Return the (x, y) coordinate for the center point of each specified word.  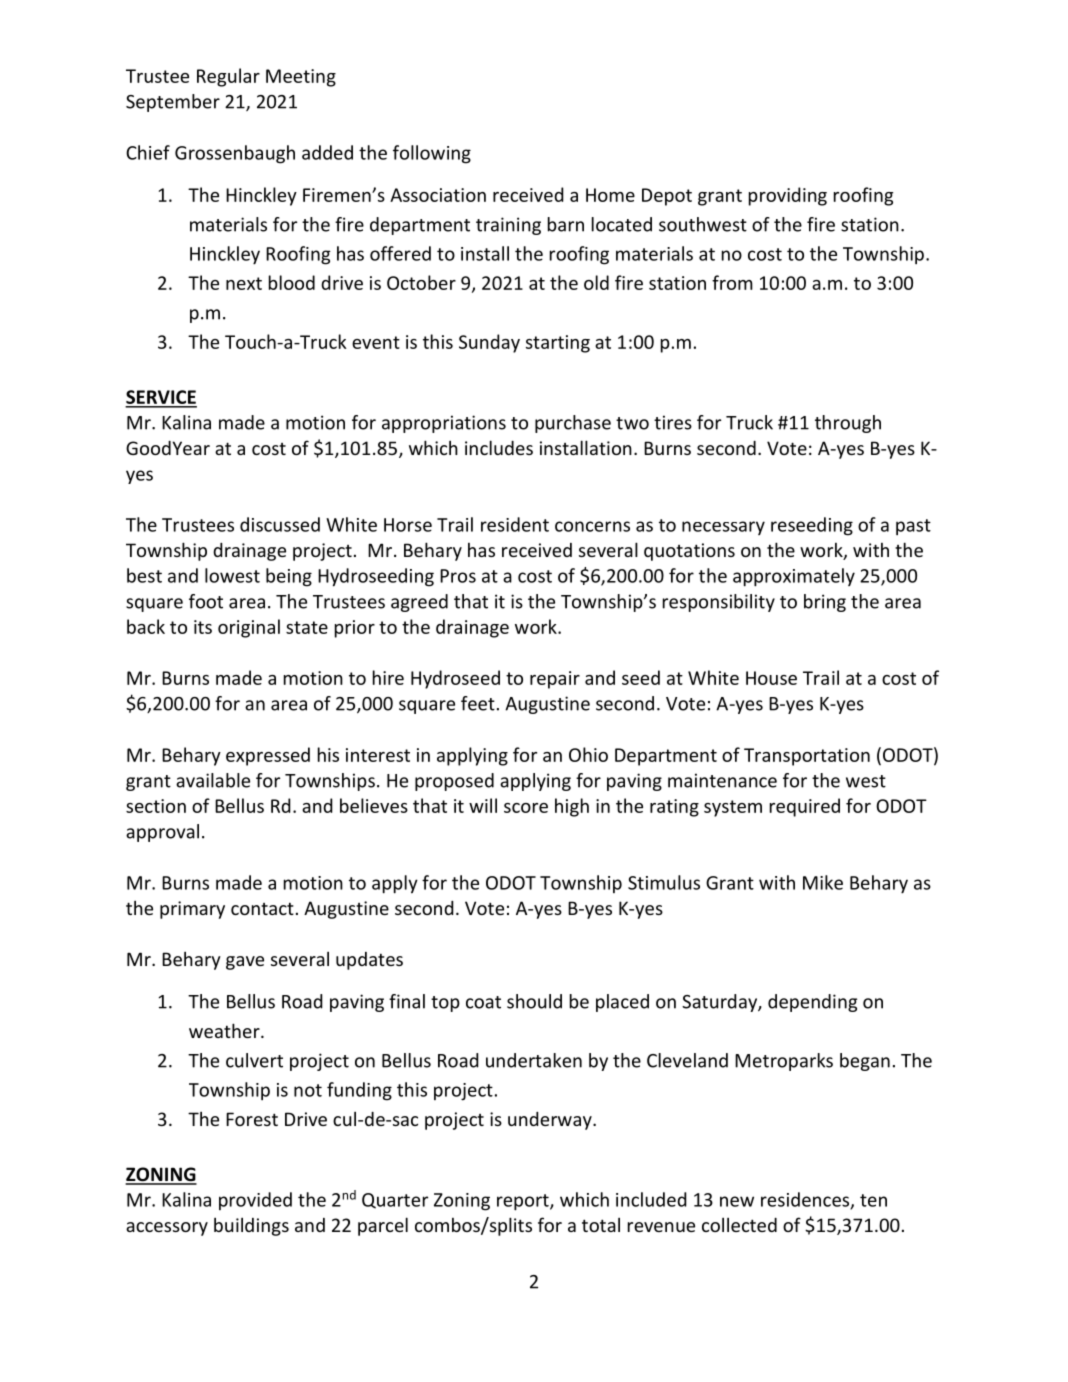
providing (788, 196)
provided (255, 1201)
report (524, 1202)
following (432, 154)
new (737, 1201)
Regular (228, 77)
